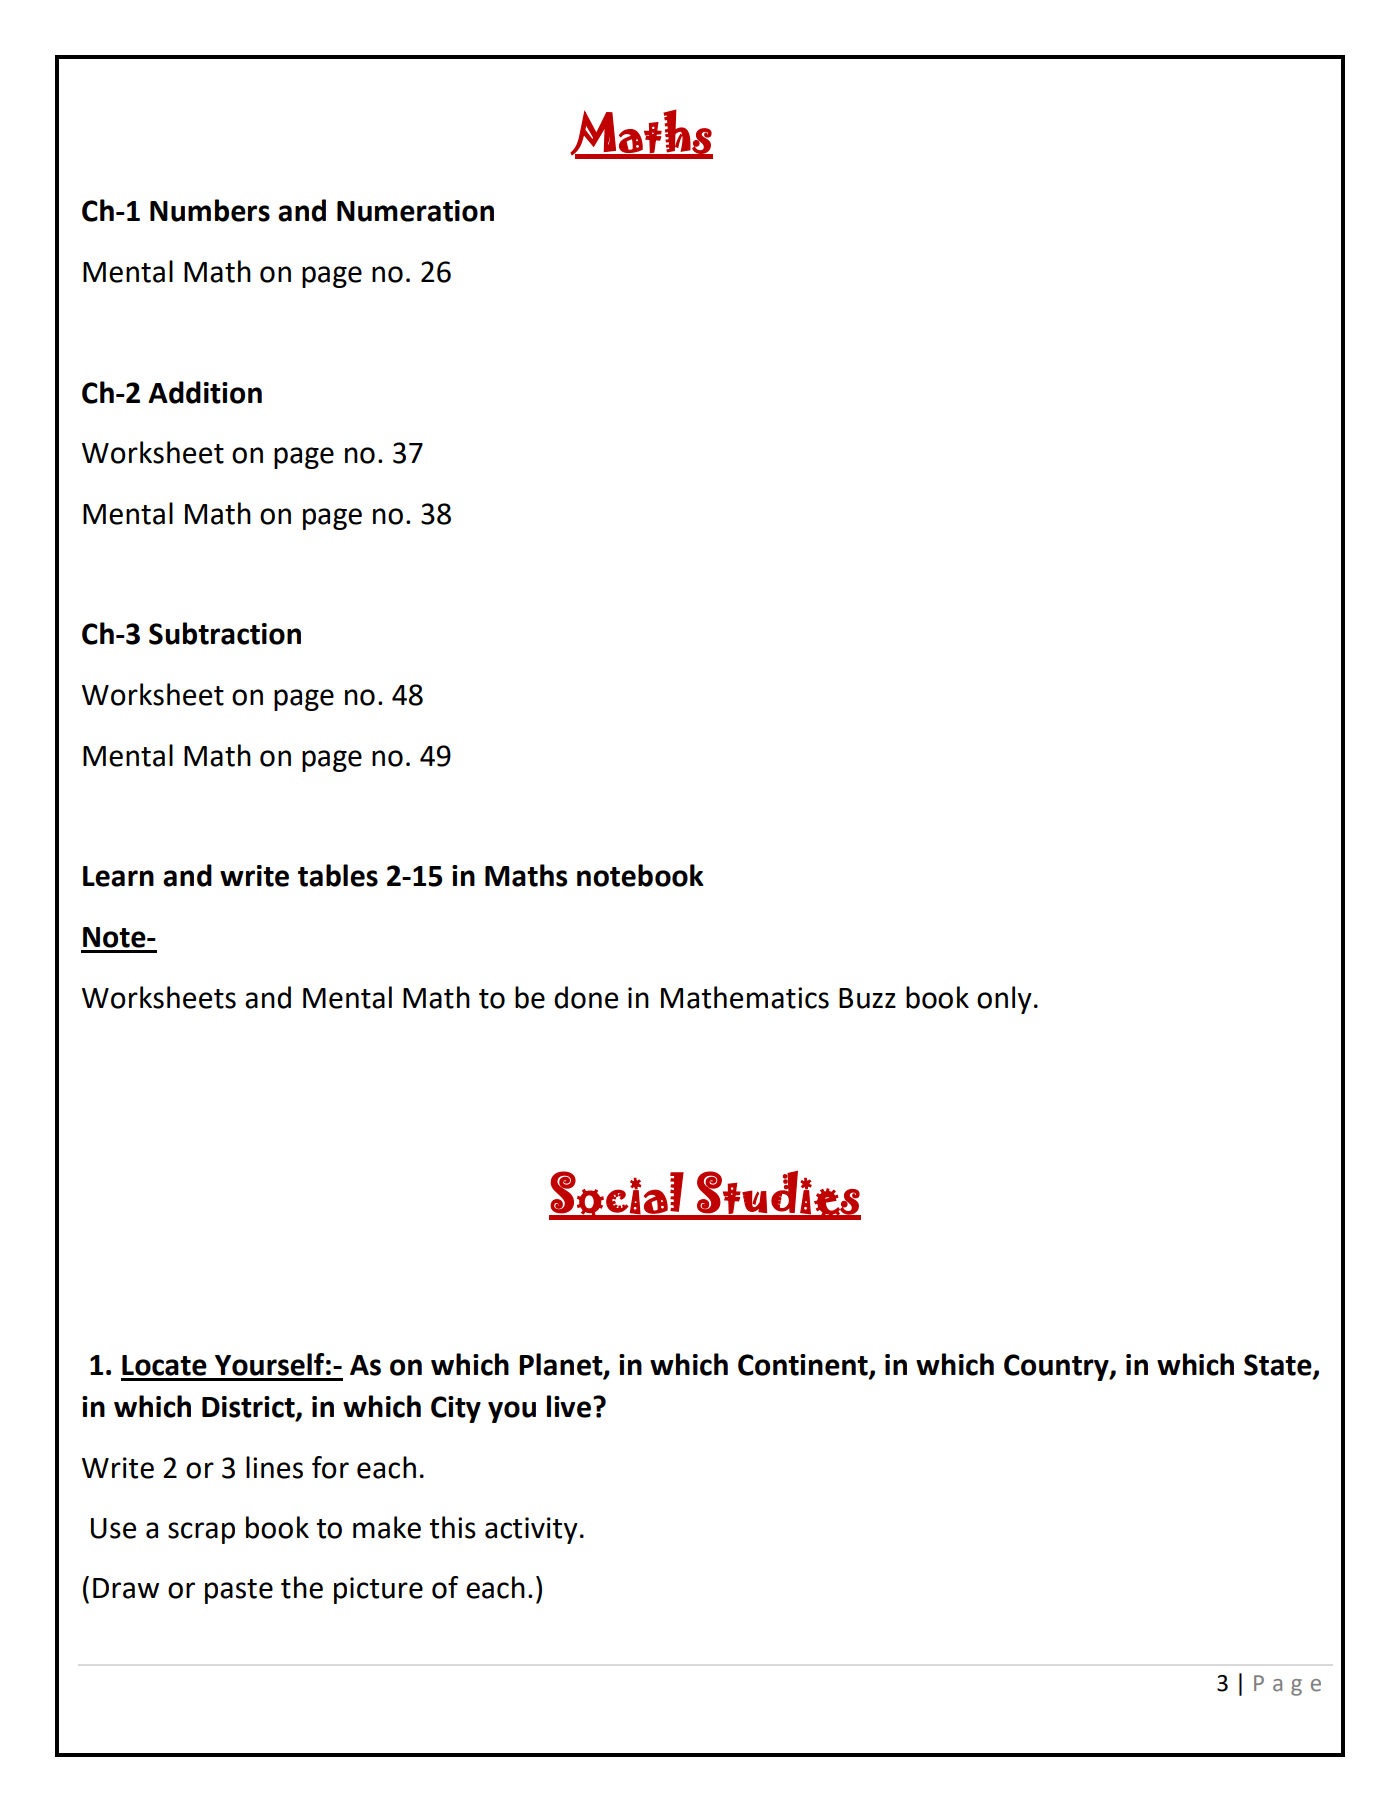  I want to click on scrap, so click(201, 1533).
